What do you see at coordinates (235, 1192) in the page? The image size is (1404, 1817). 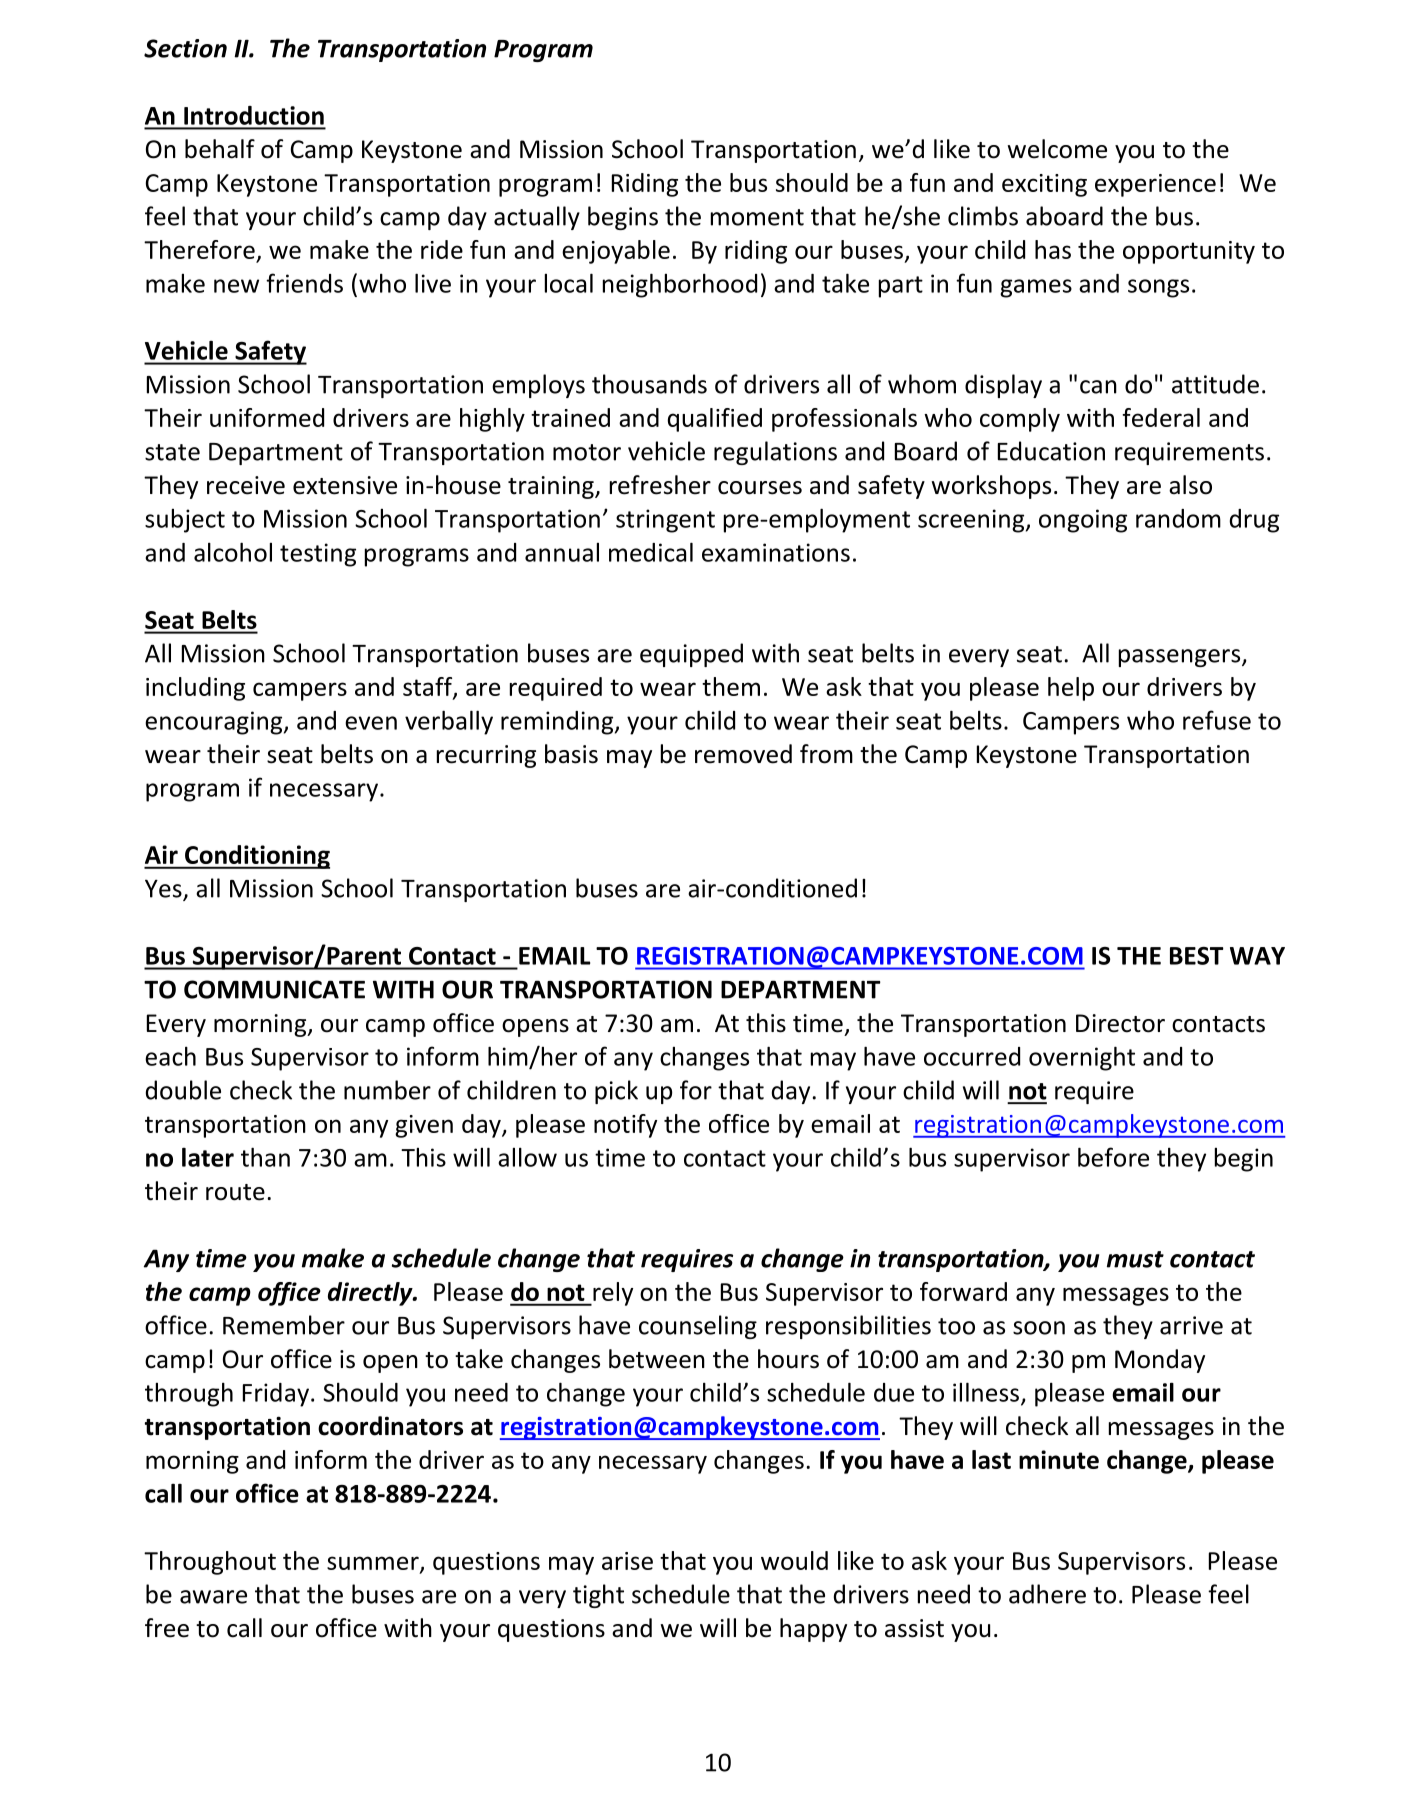 I see `route` at bounding box center [235, 1192].
